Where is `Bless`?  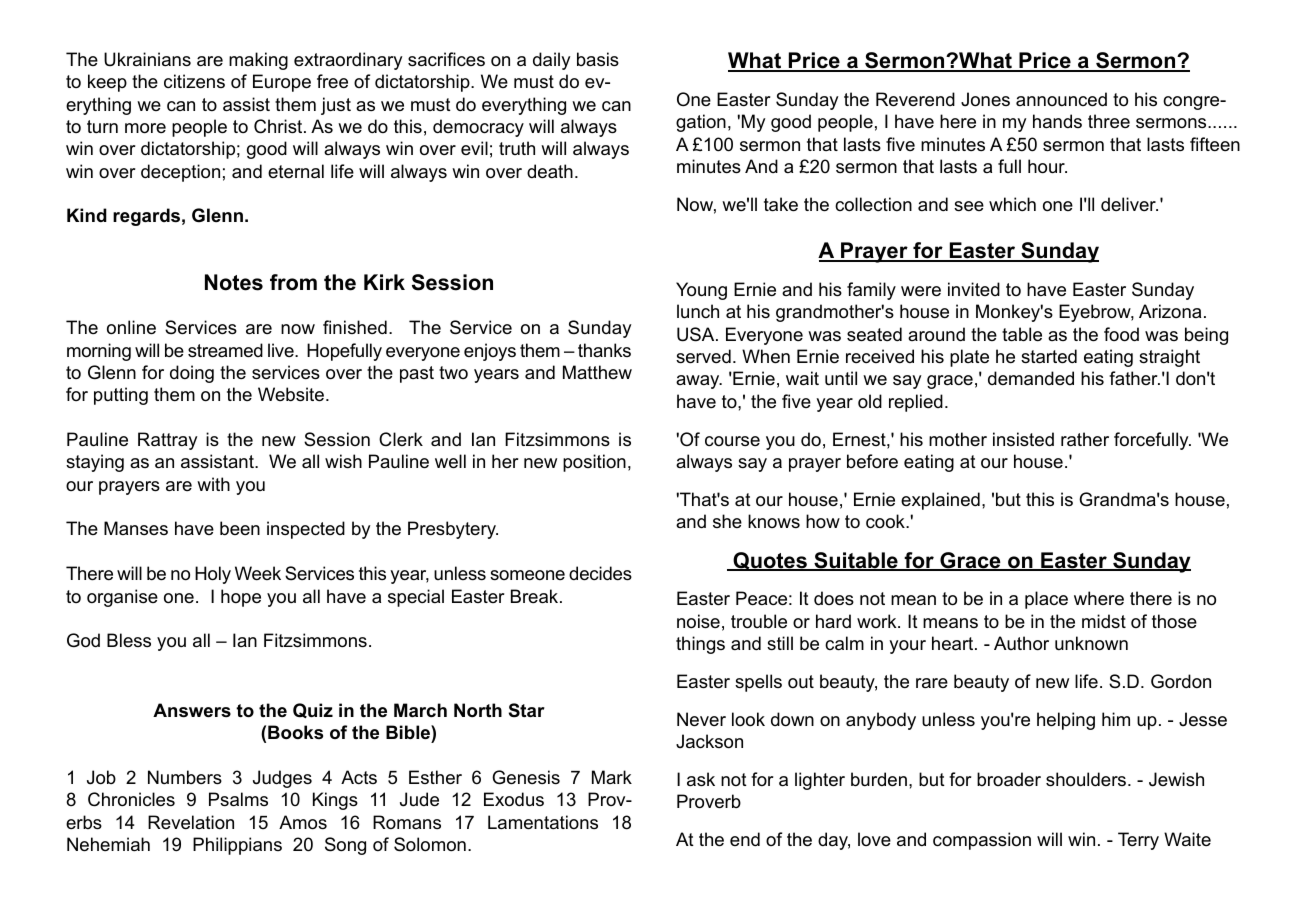 Bless is located at coordinates (129, 640).
